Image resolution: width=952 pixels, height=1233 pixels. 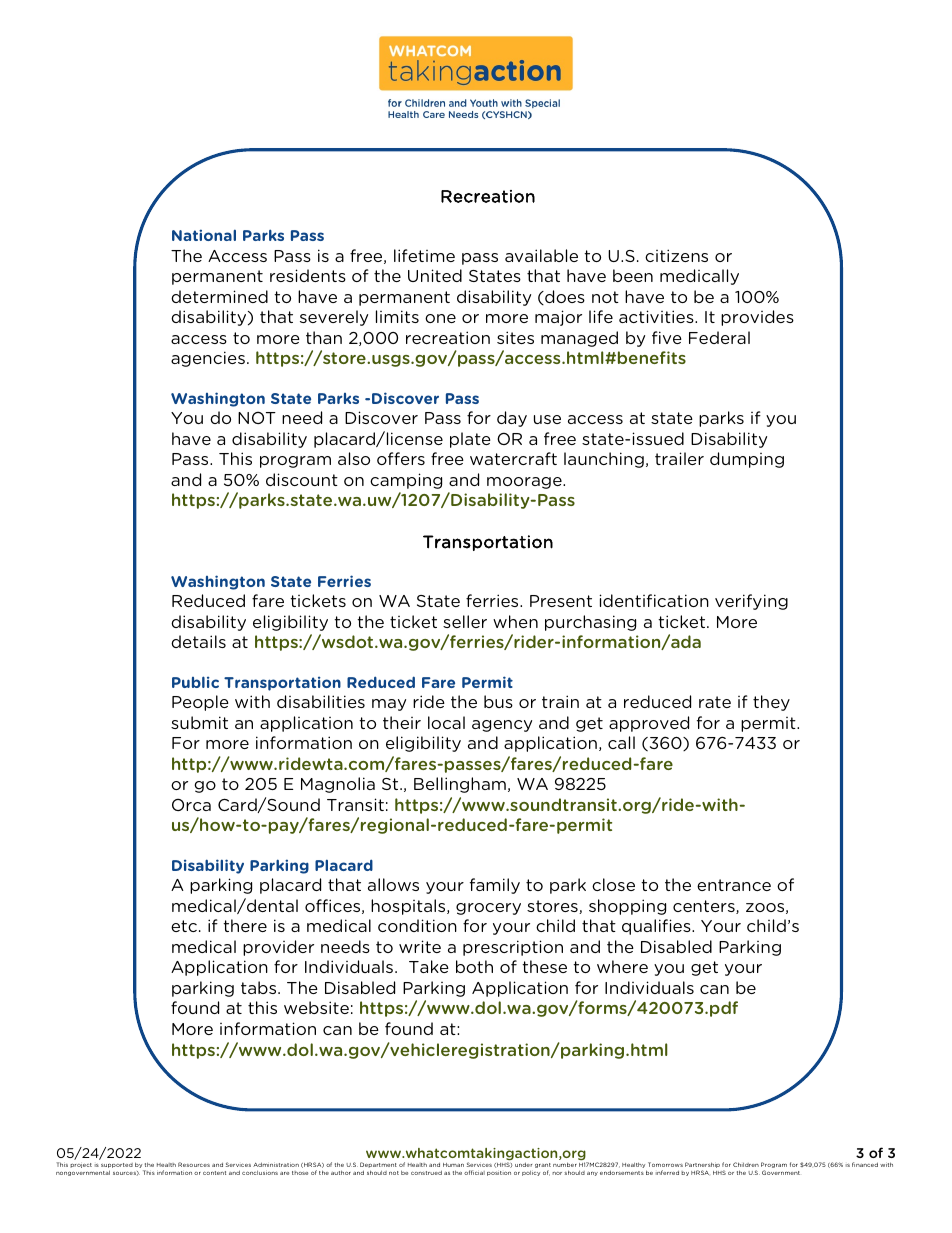 I want to click on seller, so click(x=465, y=621).
